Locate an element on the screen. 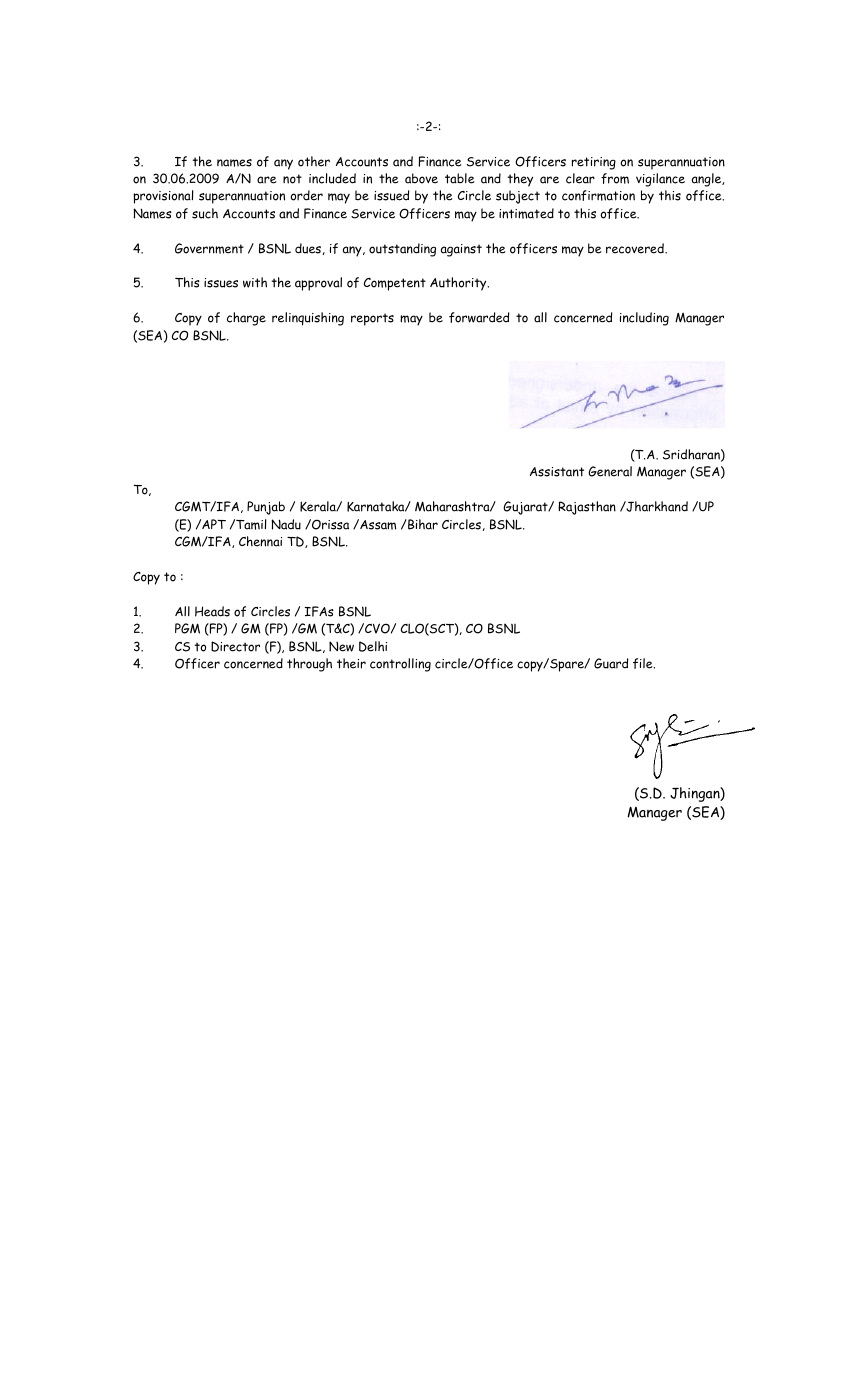 The image size is (849, 1400). controlling is located at coordinates (400, 665).
